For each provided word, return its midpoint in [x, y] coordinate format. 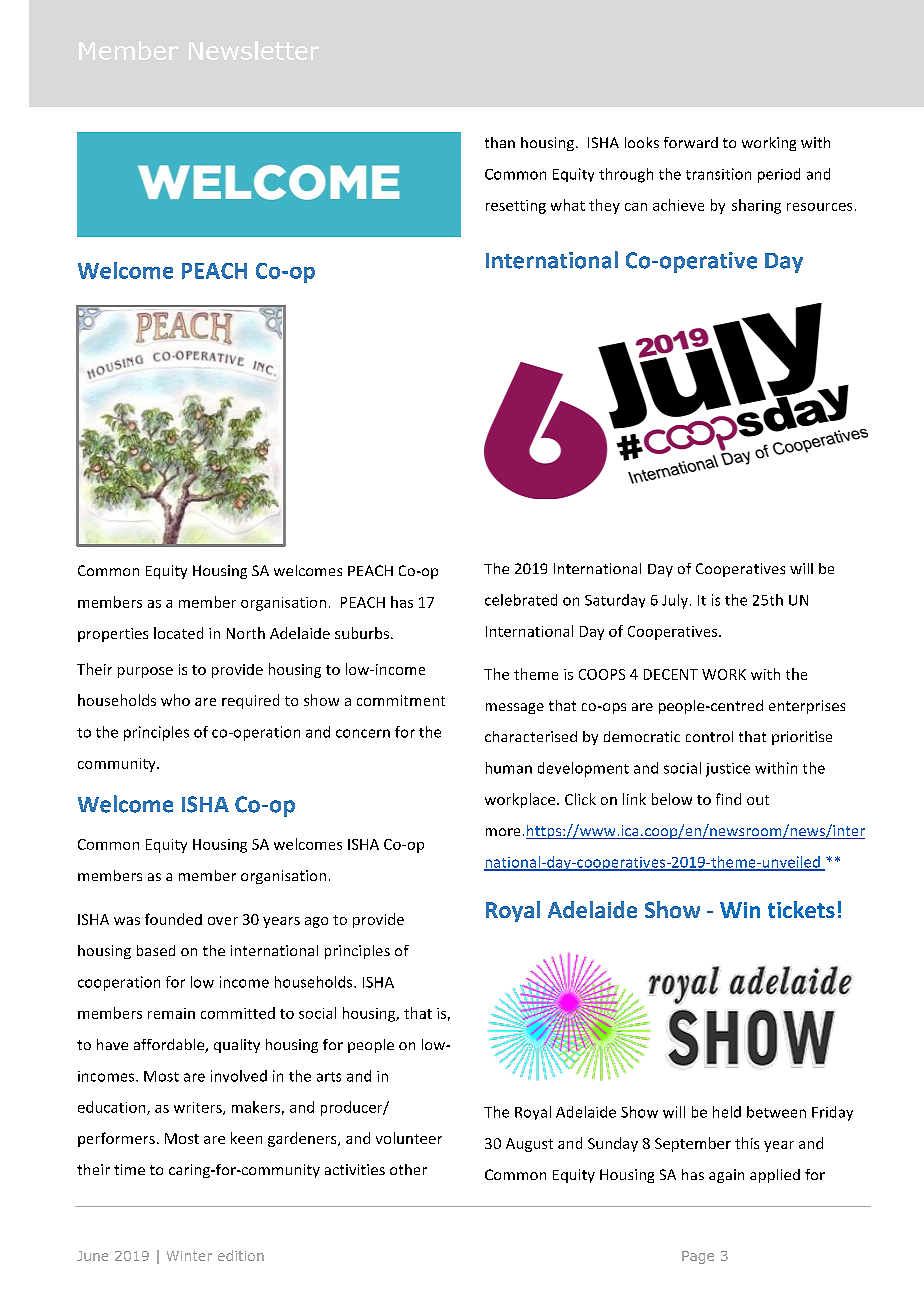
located [178, 633]
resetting [516, 207]
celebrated [521, 600]
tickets [801, 909]
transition [718, 174]
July [675, 601]
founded [173, 919]
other [408, 1169]
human [509, 768]
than [500, 142]
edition [241, 1255]
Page [698, 1257]
